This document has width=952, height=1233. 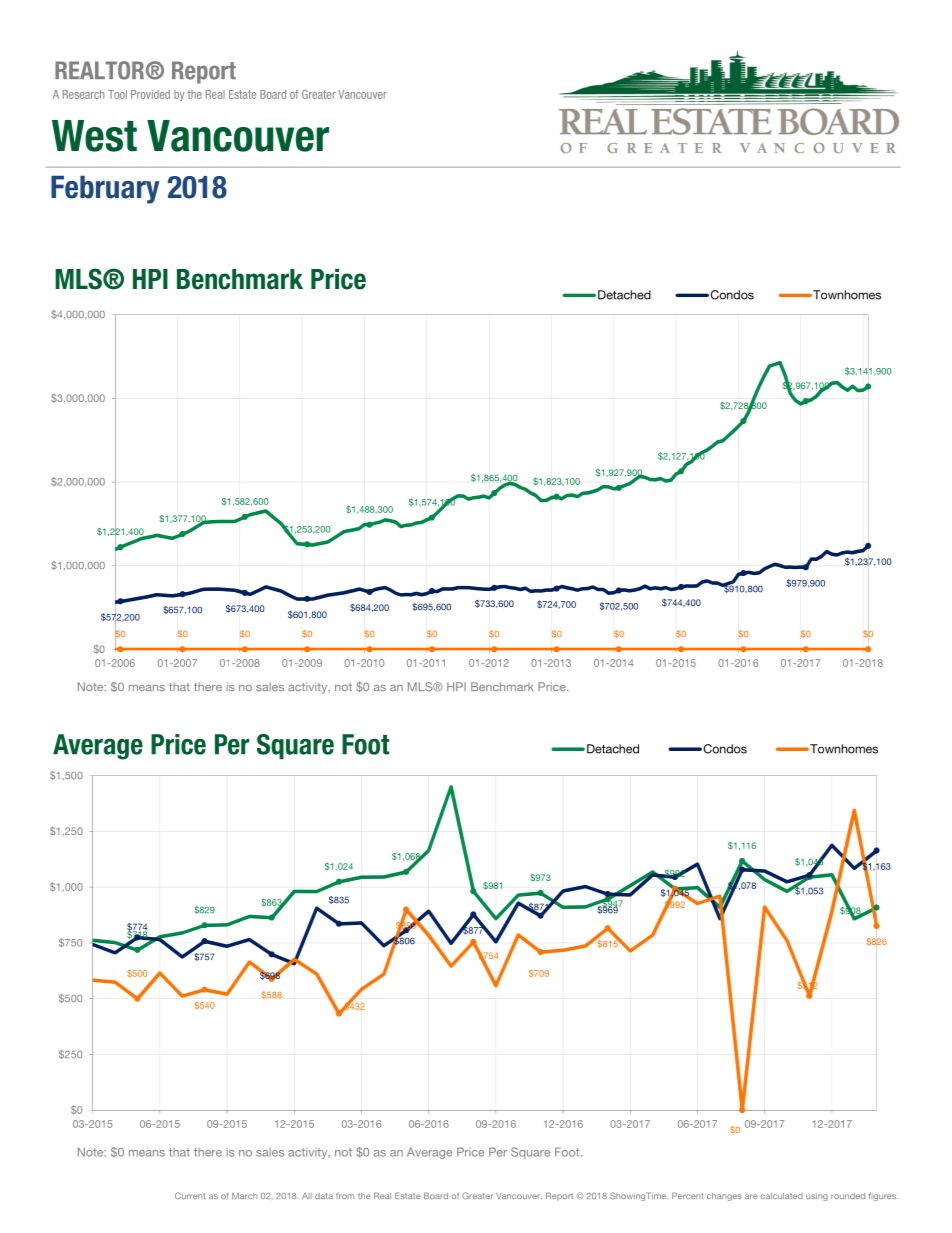 What do you see at coordinates (817, 1197) in the document?
I see `using` at bounding box center [817, 1197].
